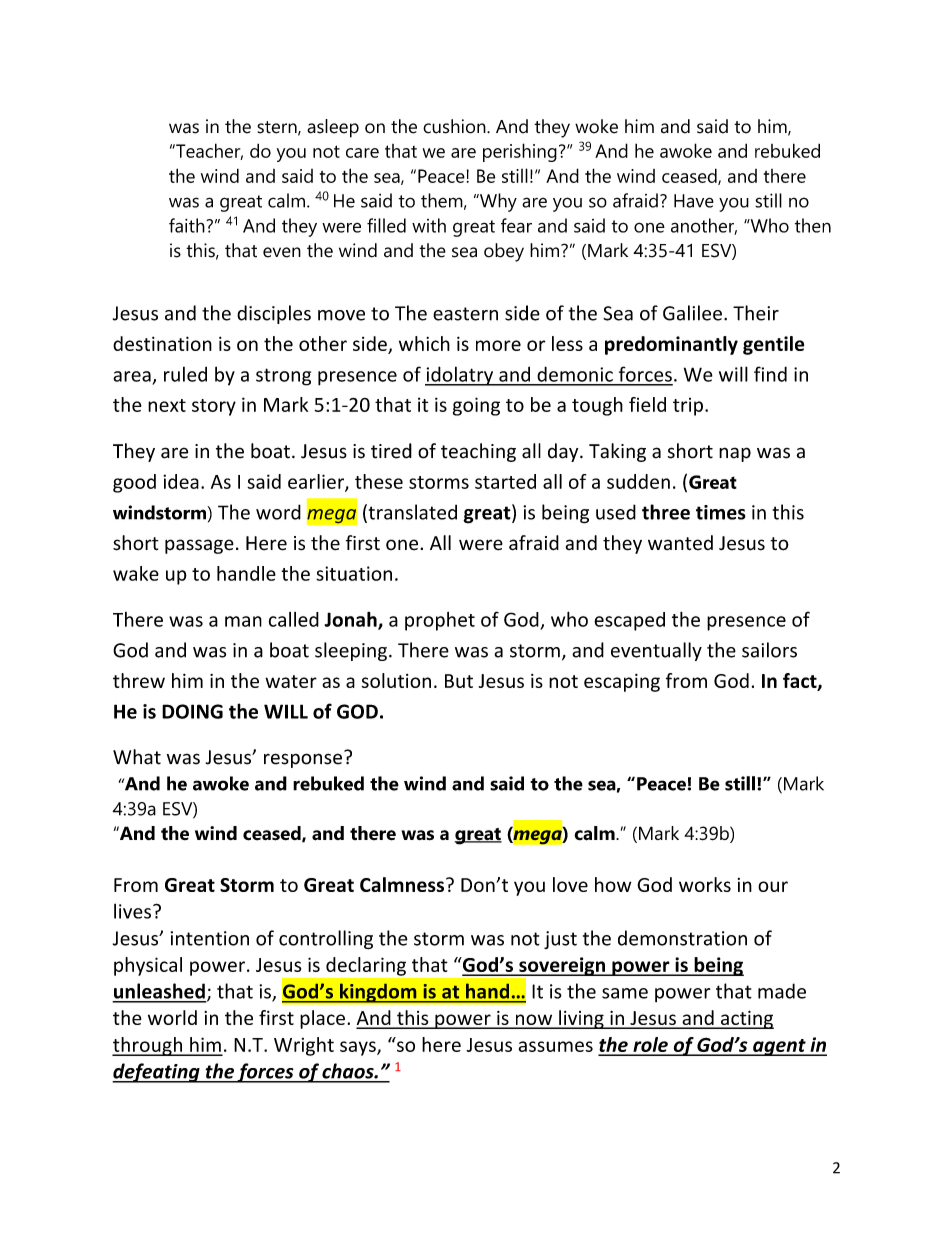 The image size is (952, 1233). Describe the element at coordinates (520, 152) in the document. I see `perishing` at that location.
